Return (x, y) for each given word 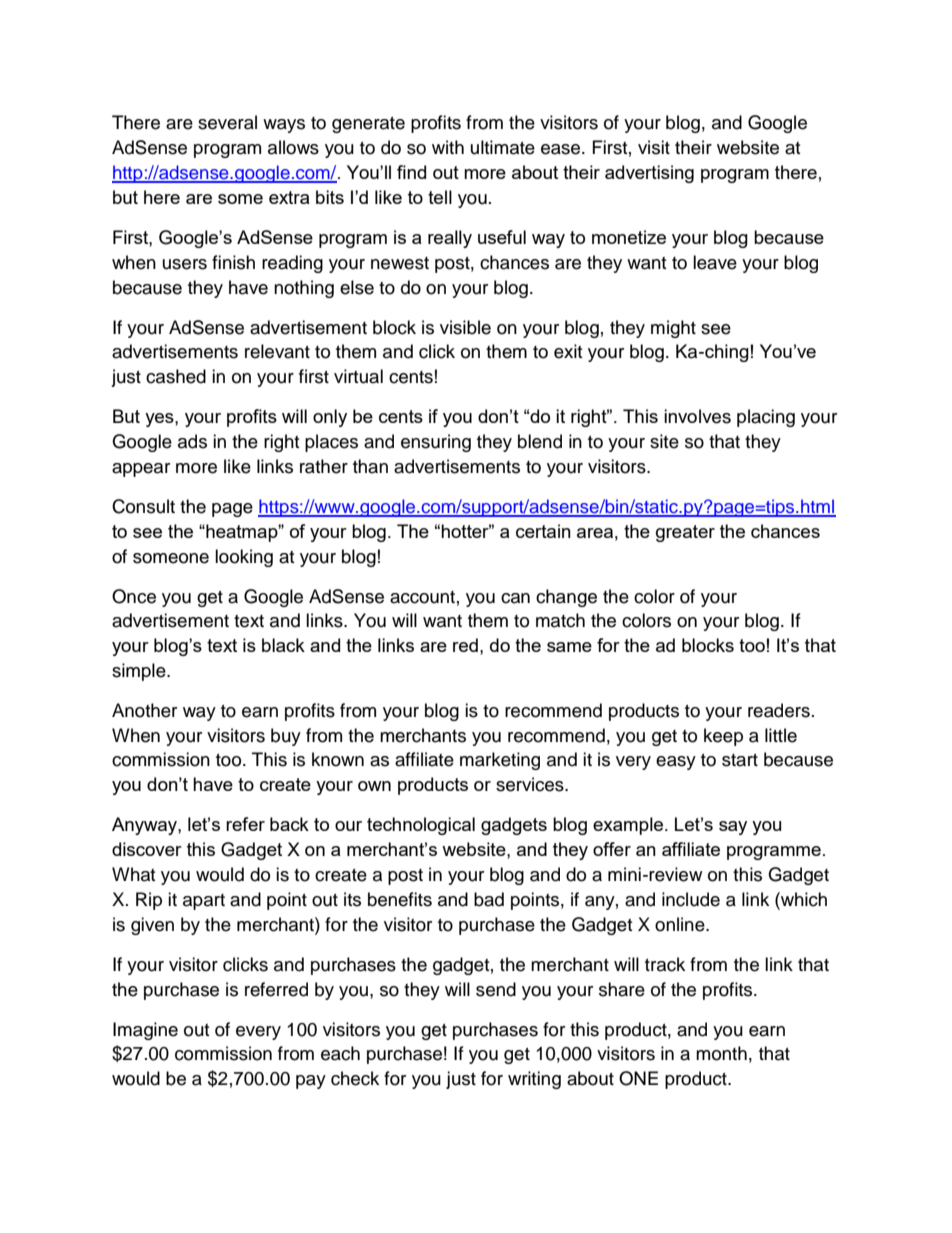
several (227, 122)
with (448, 147)
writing (534, 1080)
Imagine (145, 1031)
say (733, 828)
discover (147, 849)
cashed (176, 376)
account (422, 597)
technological (421, 826)
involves (697, 416)
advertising (649, 174)
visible (465, 327)
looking (244, 558)
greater (685, 533)
